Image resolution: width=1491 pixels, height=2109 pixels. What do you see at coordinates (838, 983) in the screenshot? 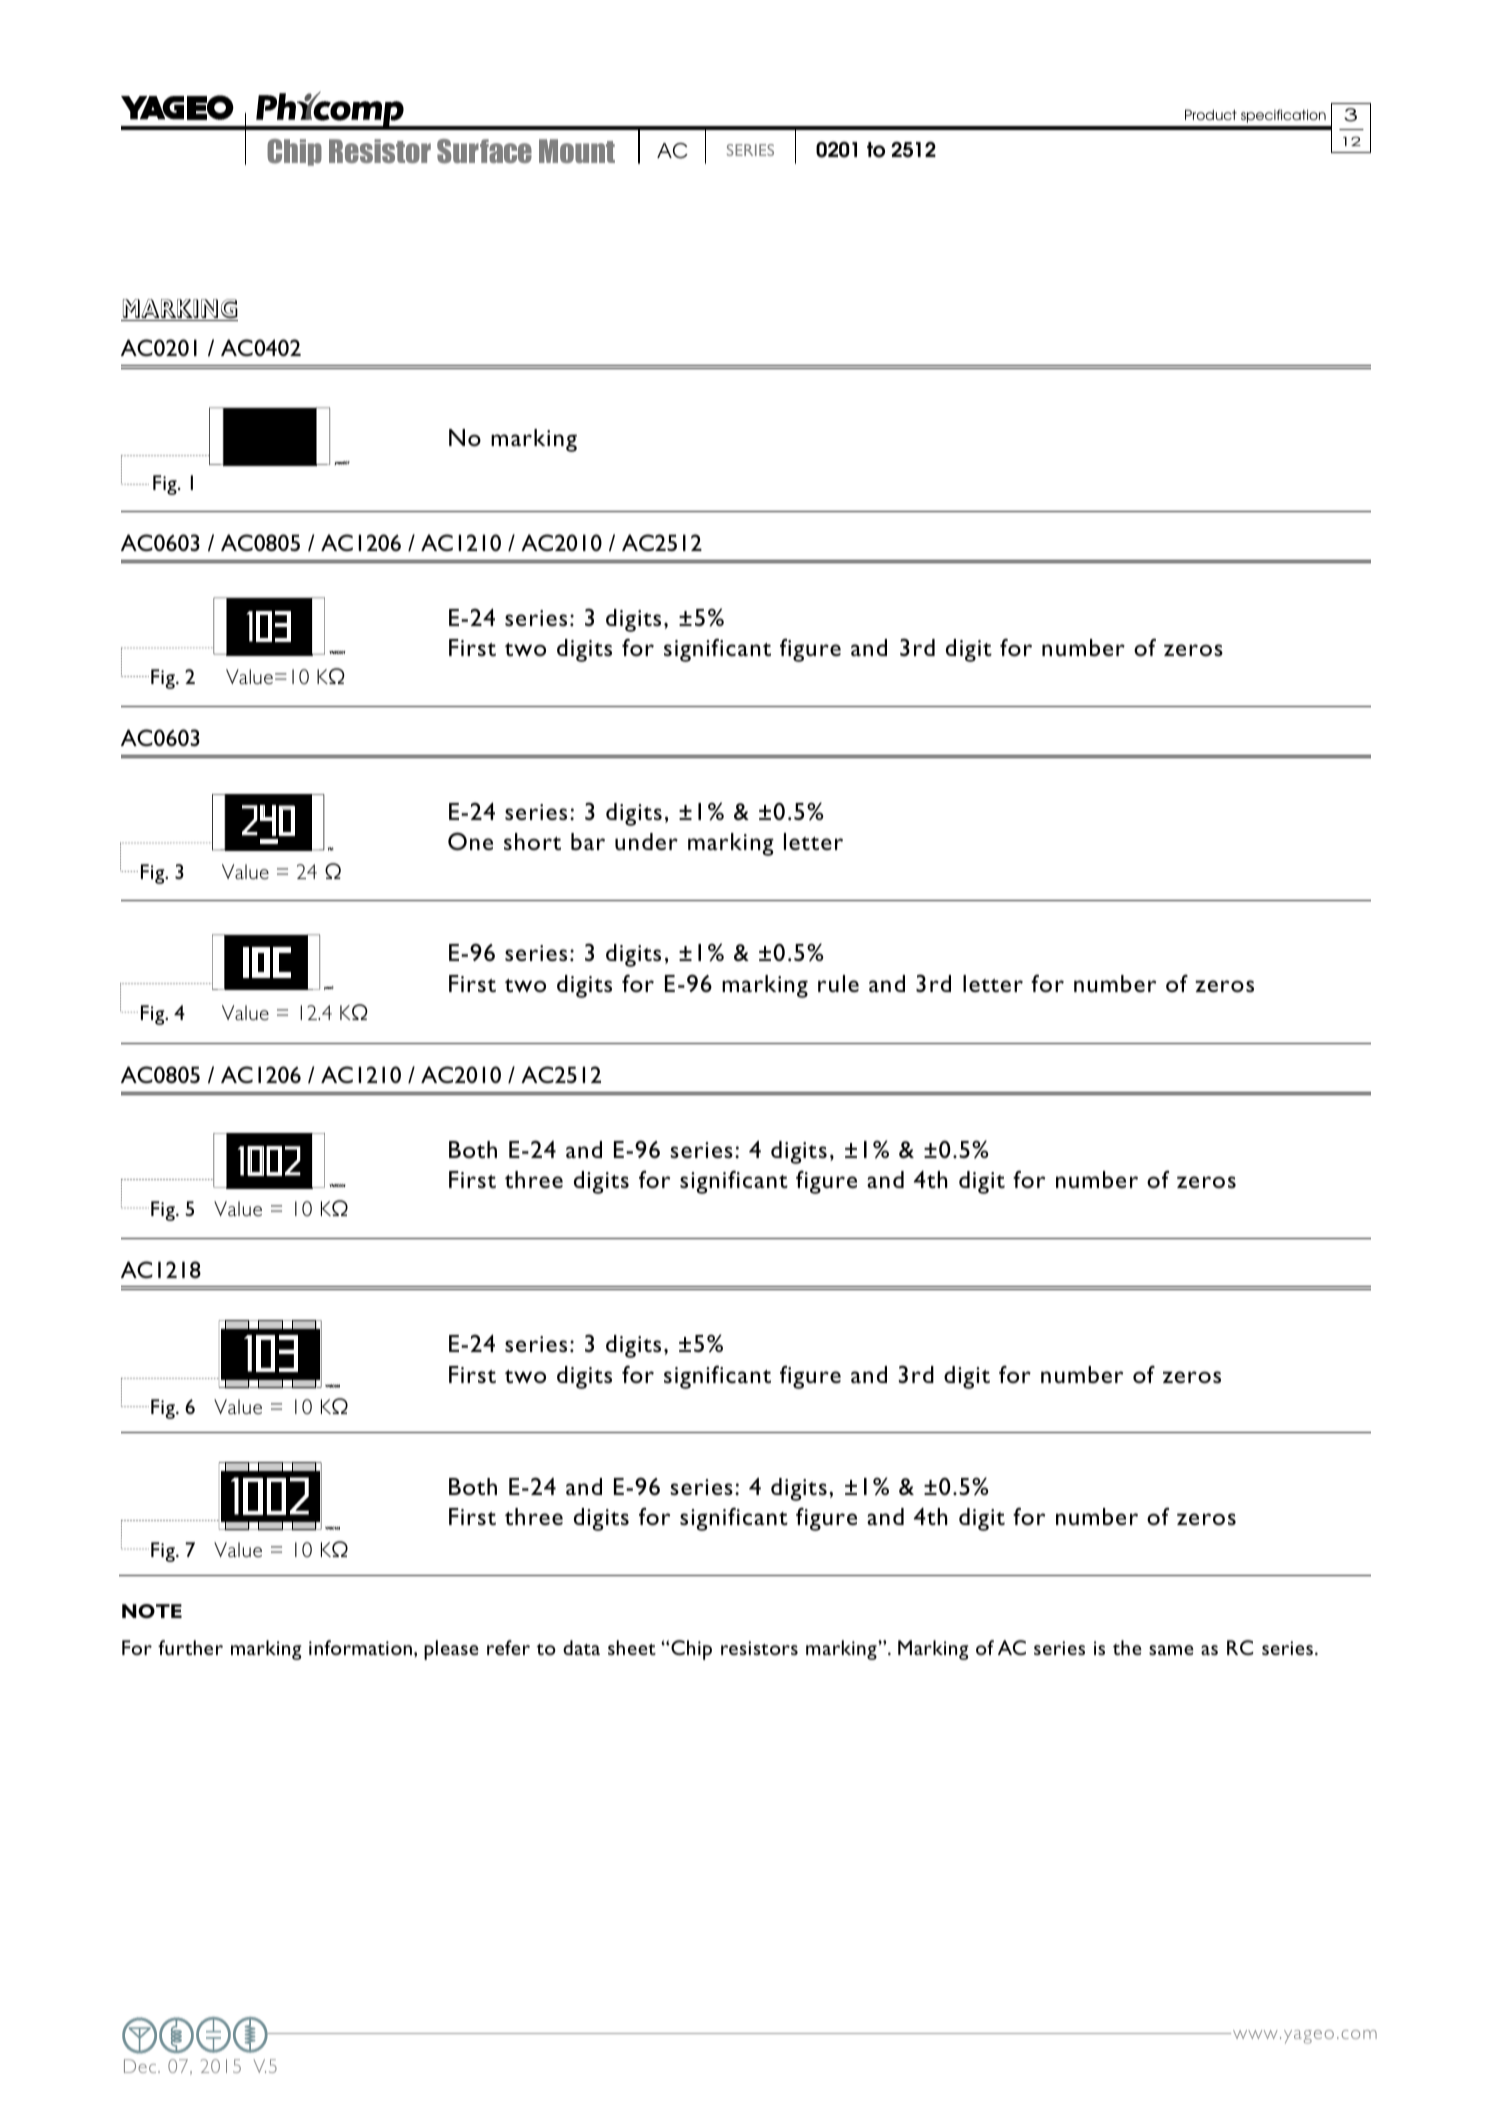
I see `rule` at bounding box center [838, 983].
